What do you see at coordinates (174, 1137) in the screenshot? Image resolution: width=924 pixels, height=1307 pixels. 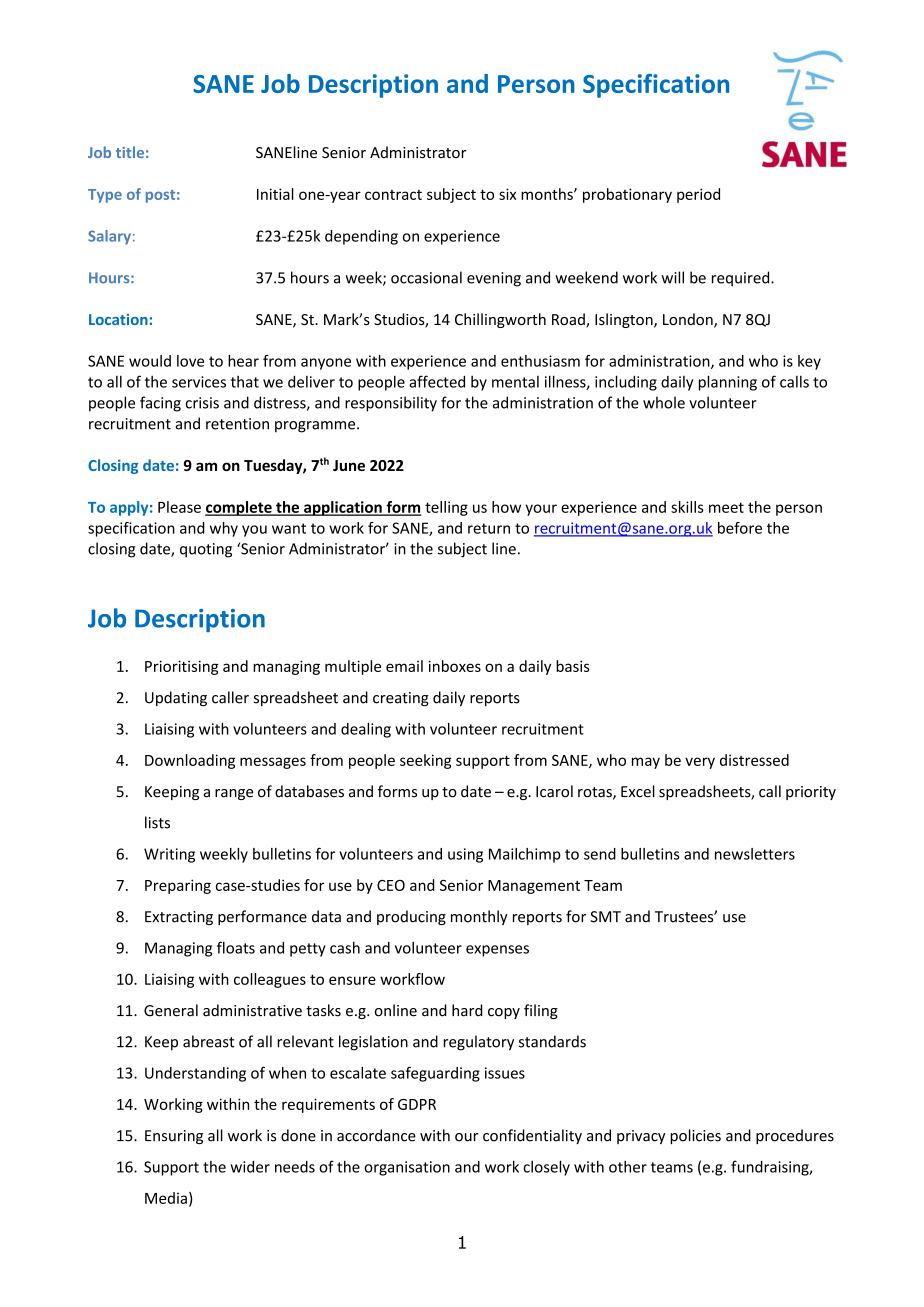 I see `Ensuring` at bounding box center [174, 1137].
